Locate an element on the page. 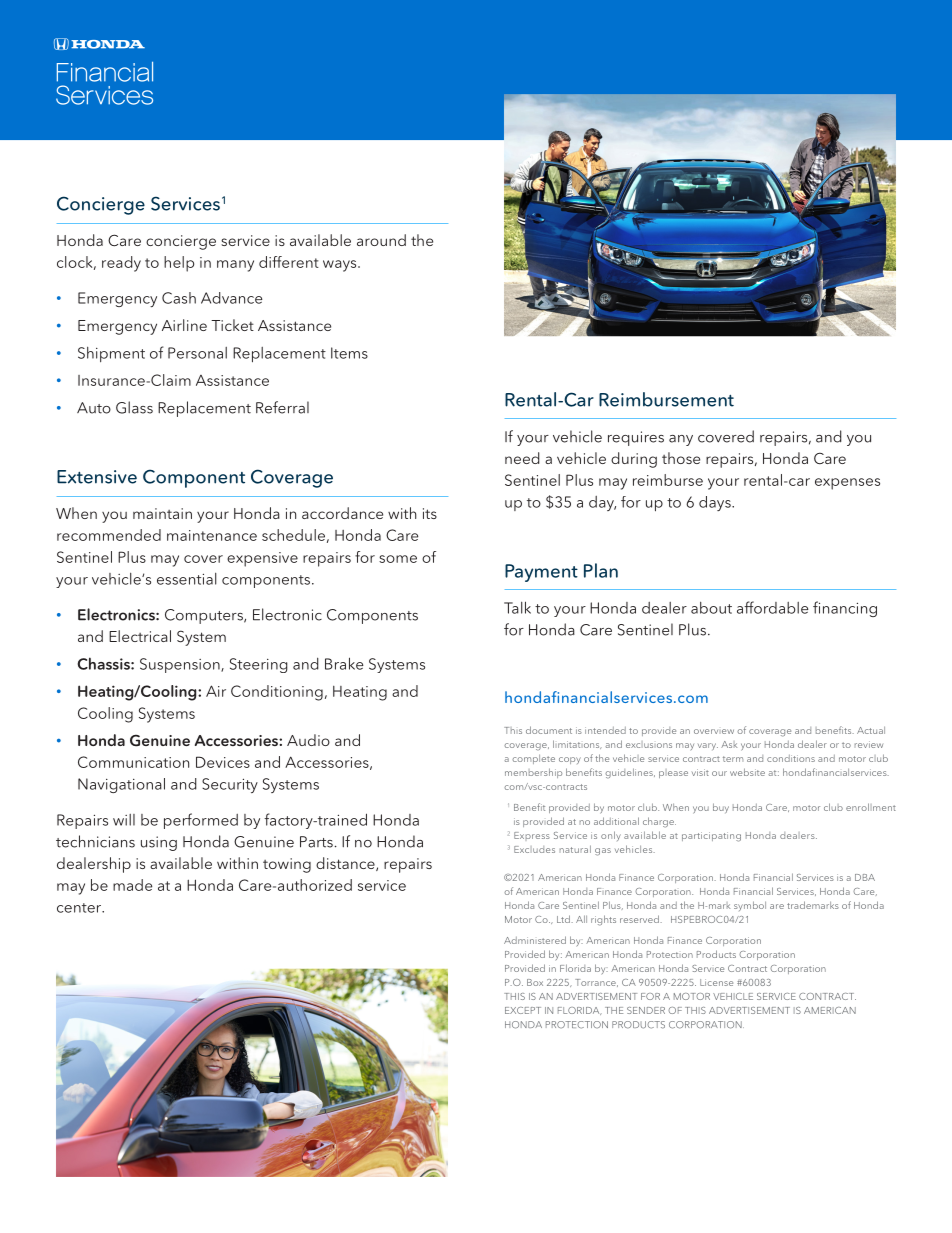 The height and width of the image is (1233, 952). maintain is located at coordinates (162, 513).
